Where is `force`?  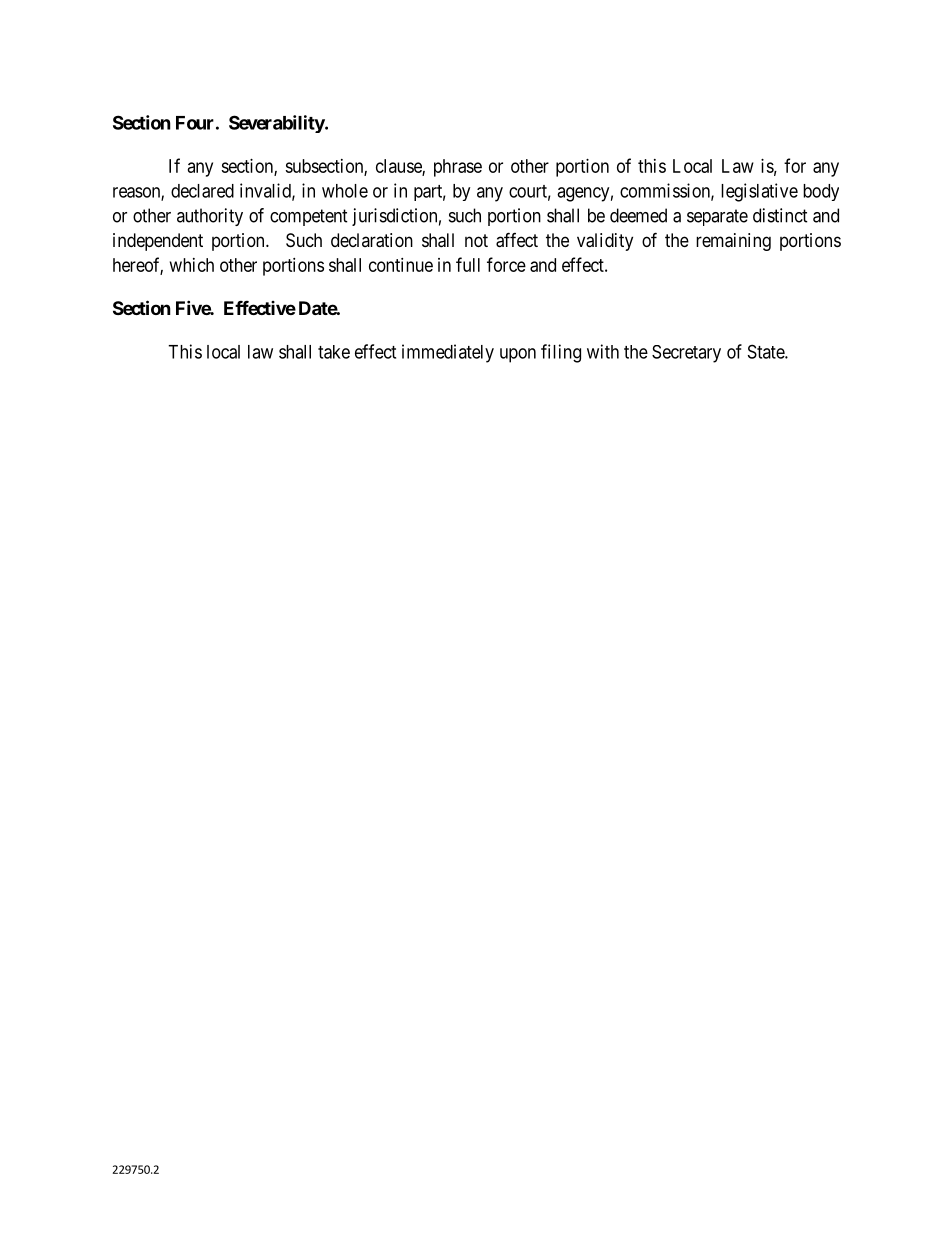 force is located at coordinates (506, 264).
